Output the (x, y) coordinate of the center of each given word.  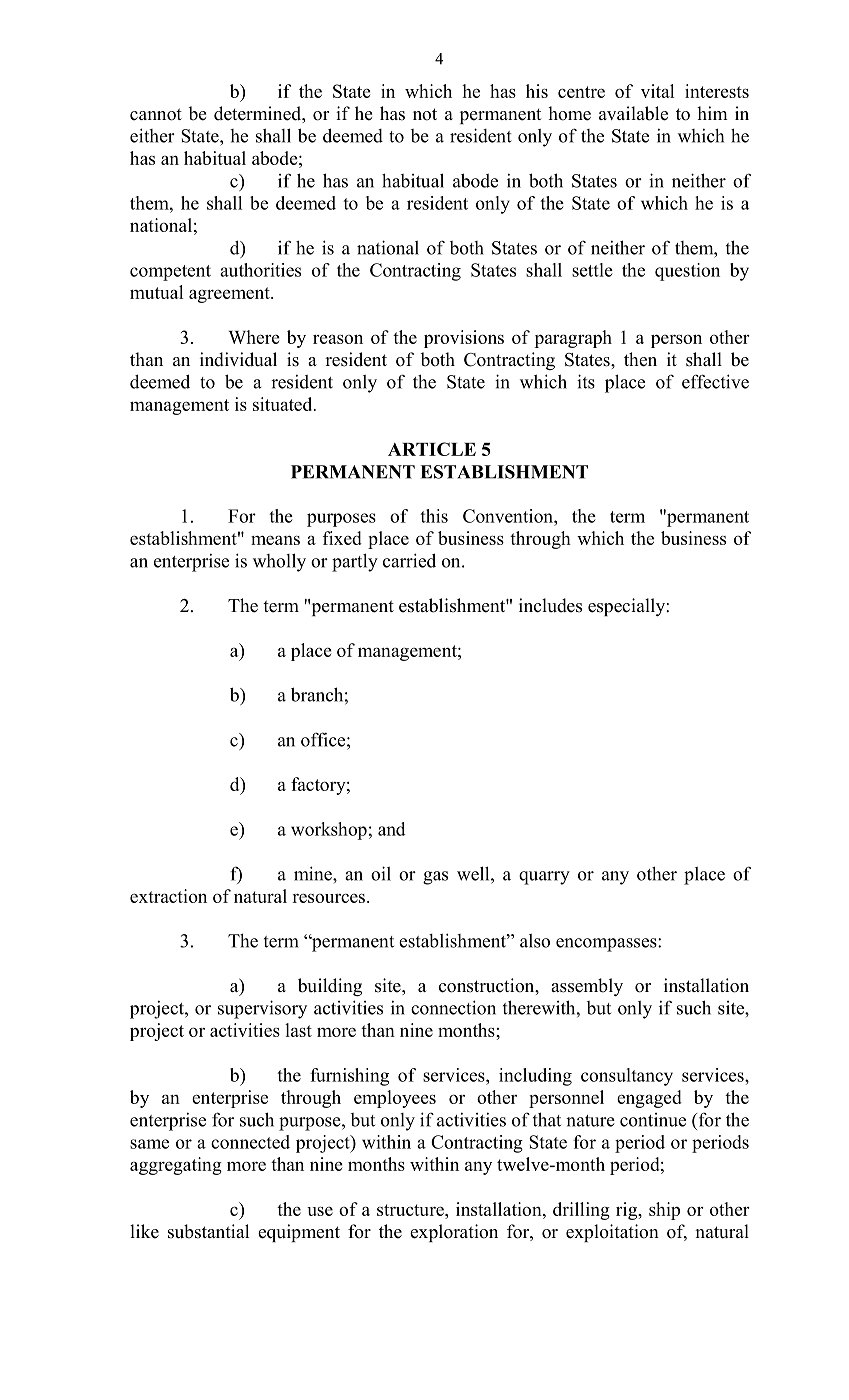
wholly (279, 562)
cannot (156, 114)
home (569, 113)
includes (550, 605)
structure (411, 1210)
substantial (208, 1231)
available (633, 113)
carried (409, 560)
